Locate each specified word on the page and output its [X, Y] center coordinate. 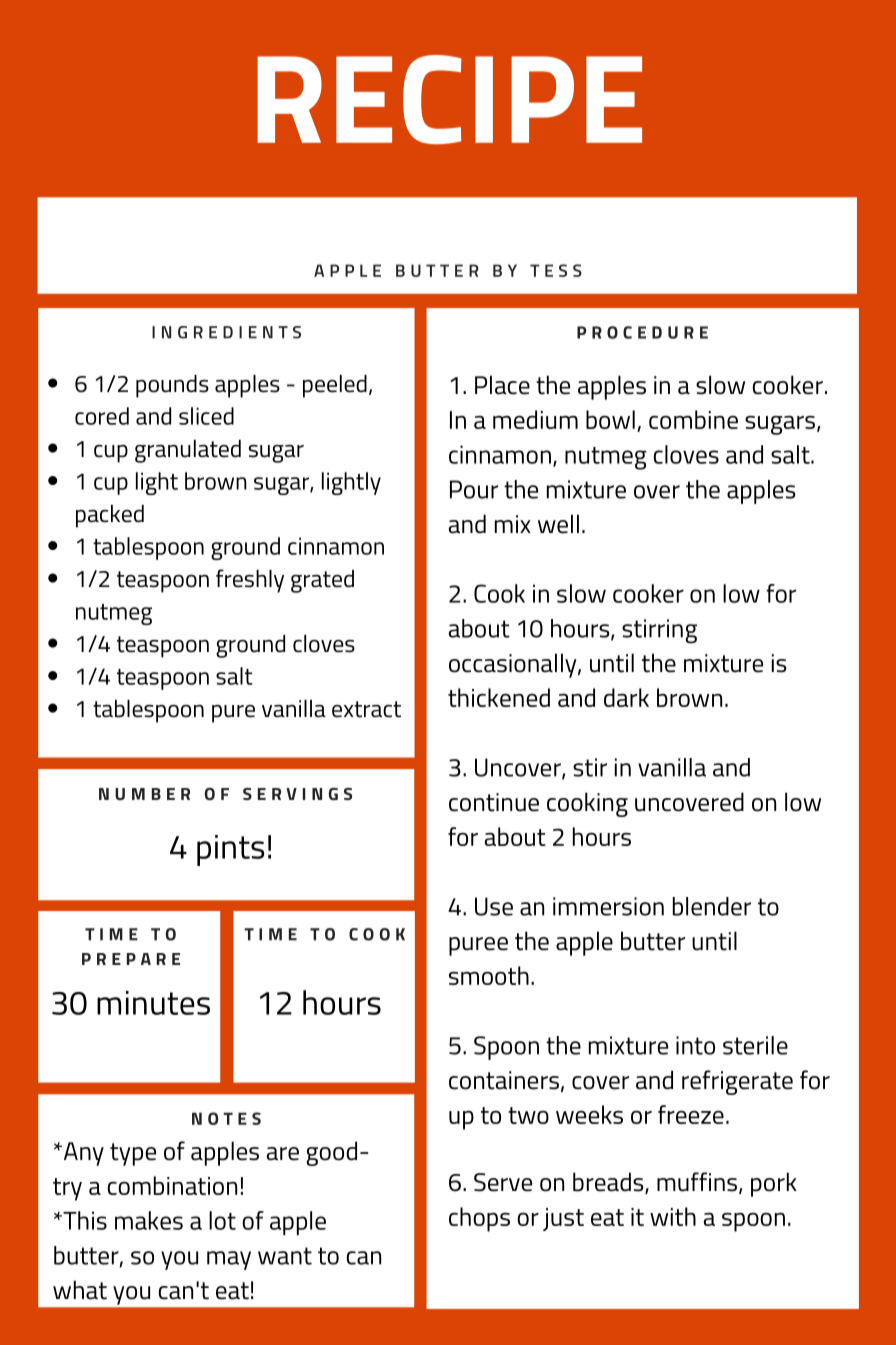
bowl [610, 419]
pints [230, 850]
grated [322, 581]
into [695, 1045]
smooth [489, 975]
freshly [250, 581]
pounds [172, 386]
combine [693, 419]
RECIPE [449, 99]
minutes [153, 1003]
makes [149, 1220]
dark [626, 697]
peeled [335, 386]
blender [712, 906]
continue [494, 802]
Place [502, 385]
